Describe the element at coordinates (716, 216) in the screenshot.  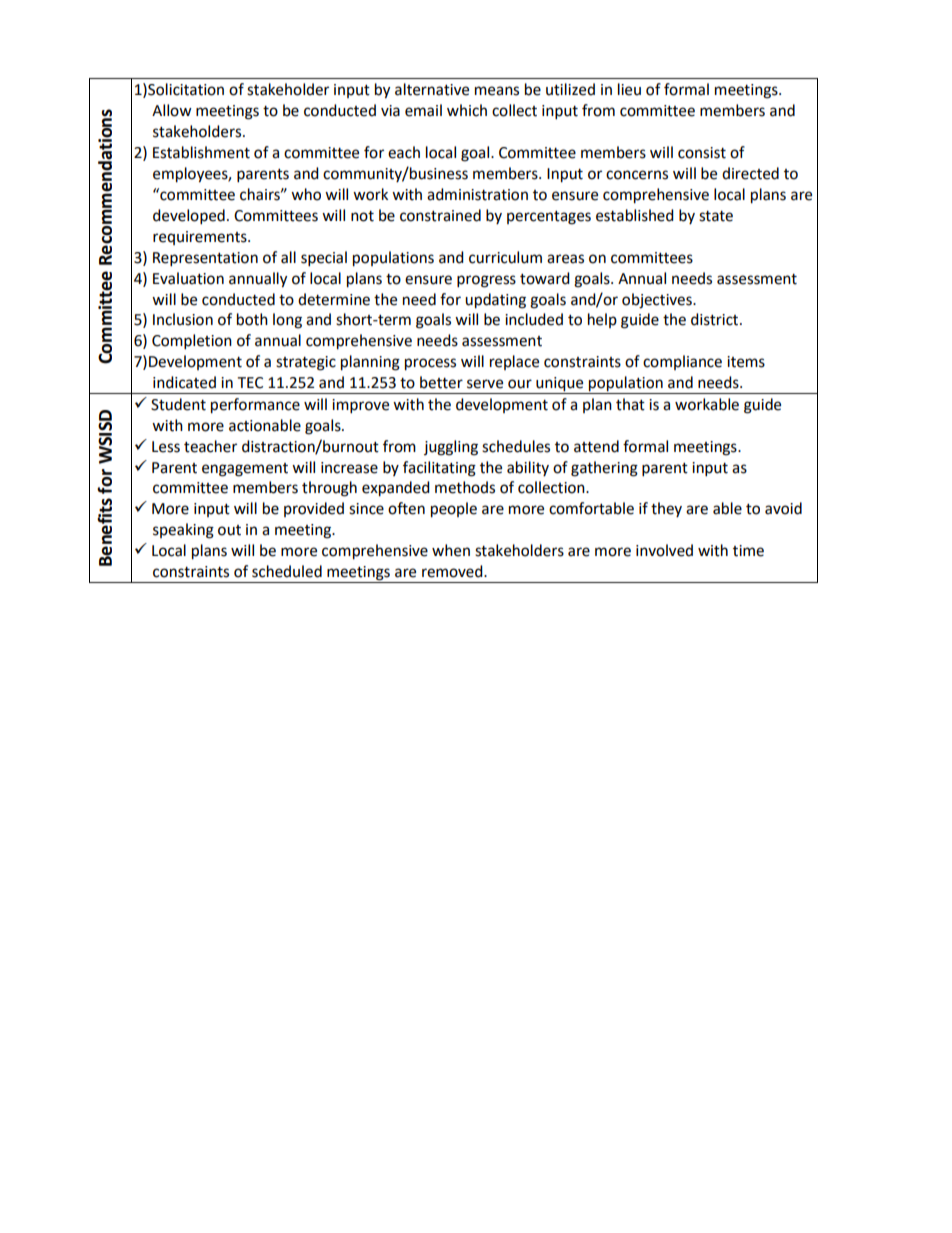
I see `state` at that location.
